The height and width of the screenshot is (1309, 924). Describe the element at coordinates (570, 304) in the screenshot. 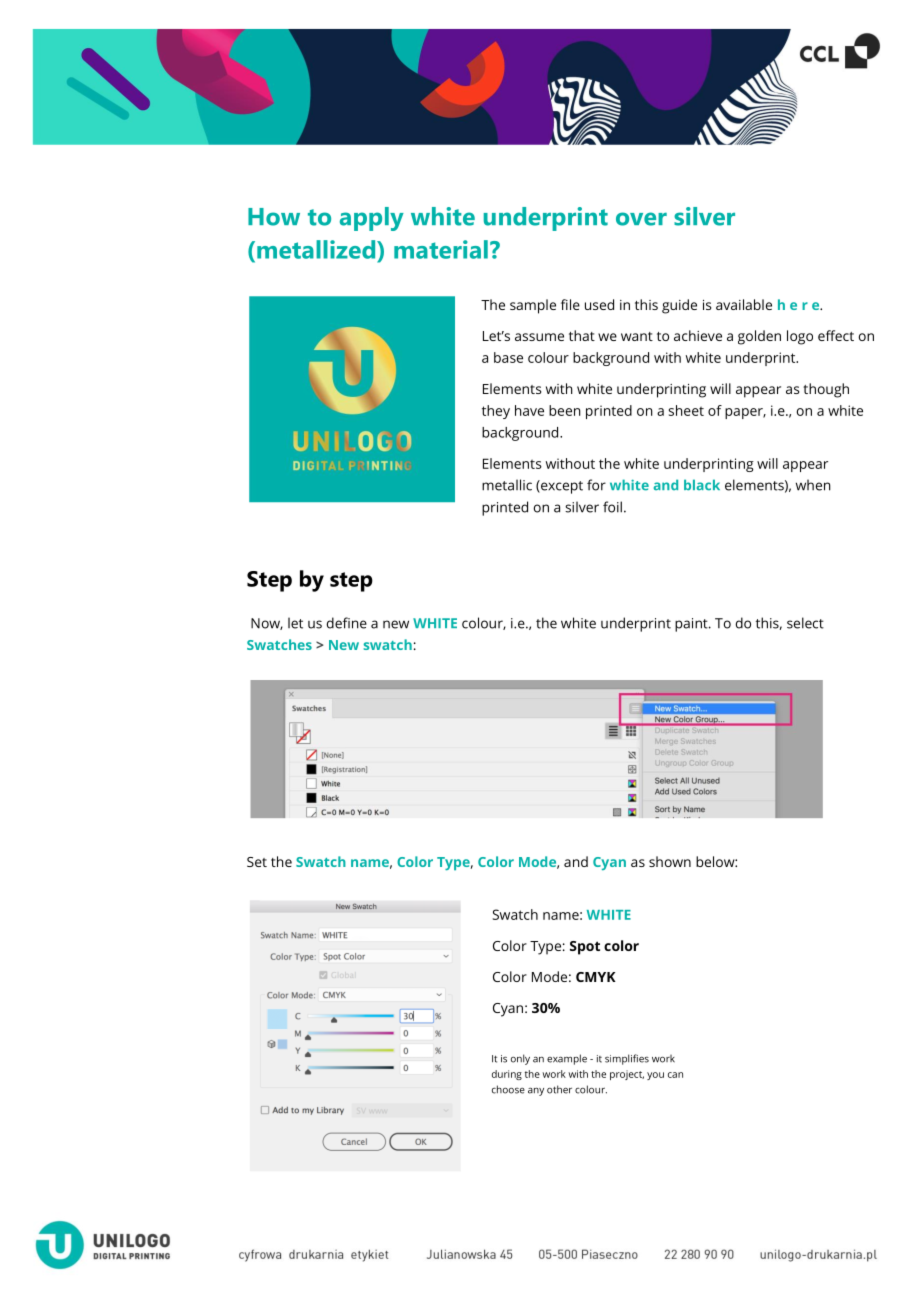

I see `file` at that location.
